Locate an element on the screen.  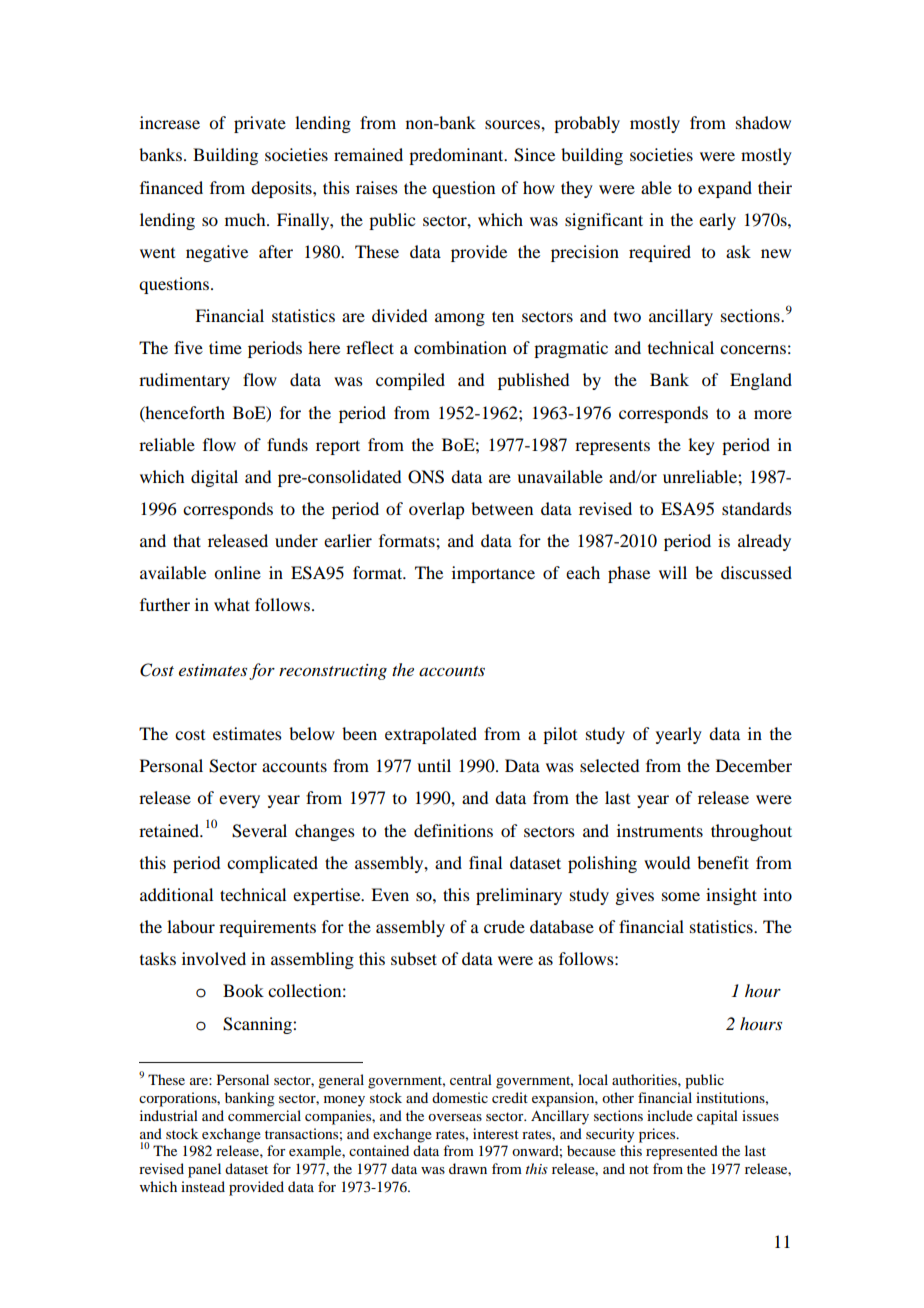
expand is located at coordinates (725, 189).
